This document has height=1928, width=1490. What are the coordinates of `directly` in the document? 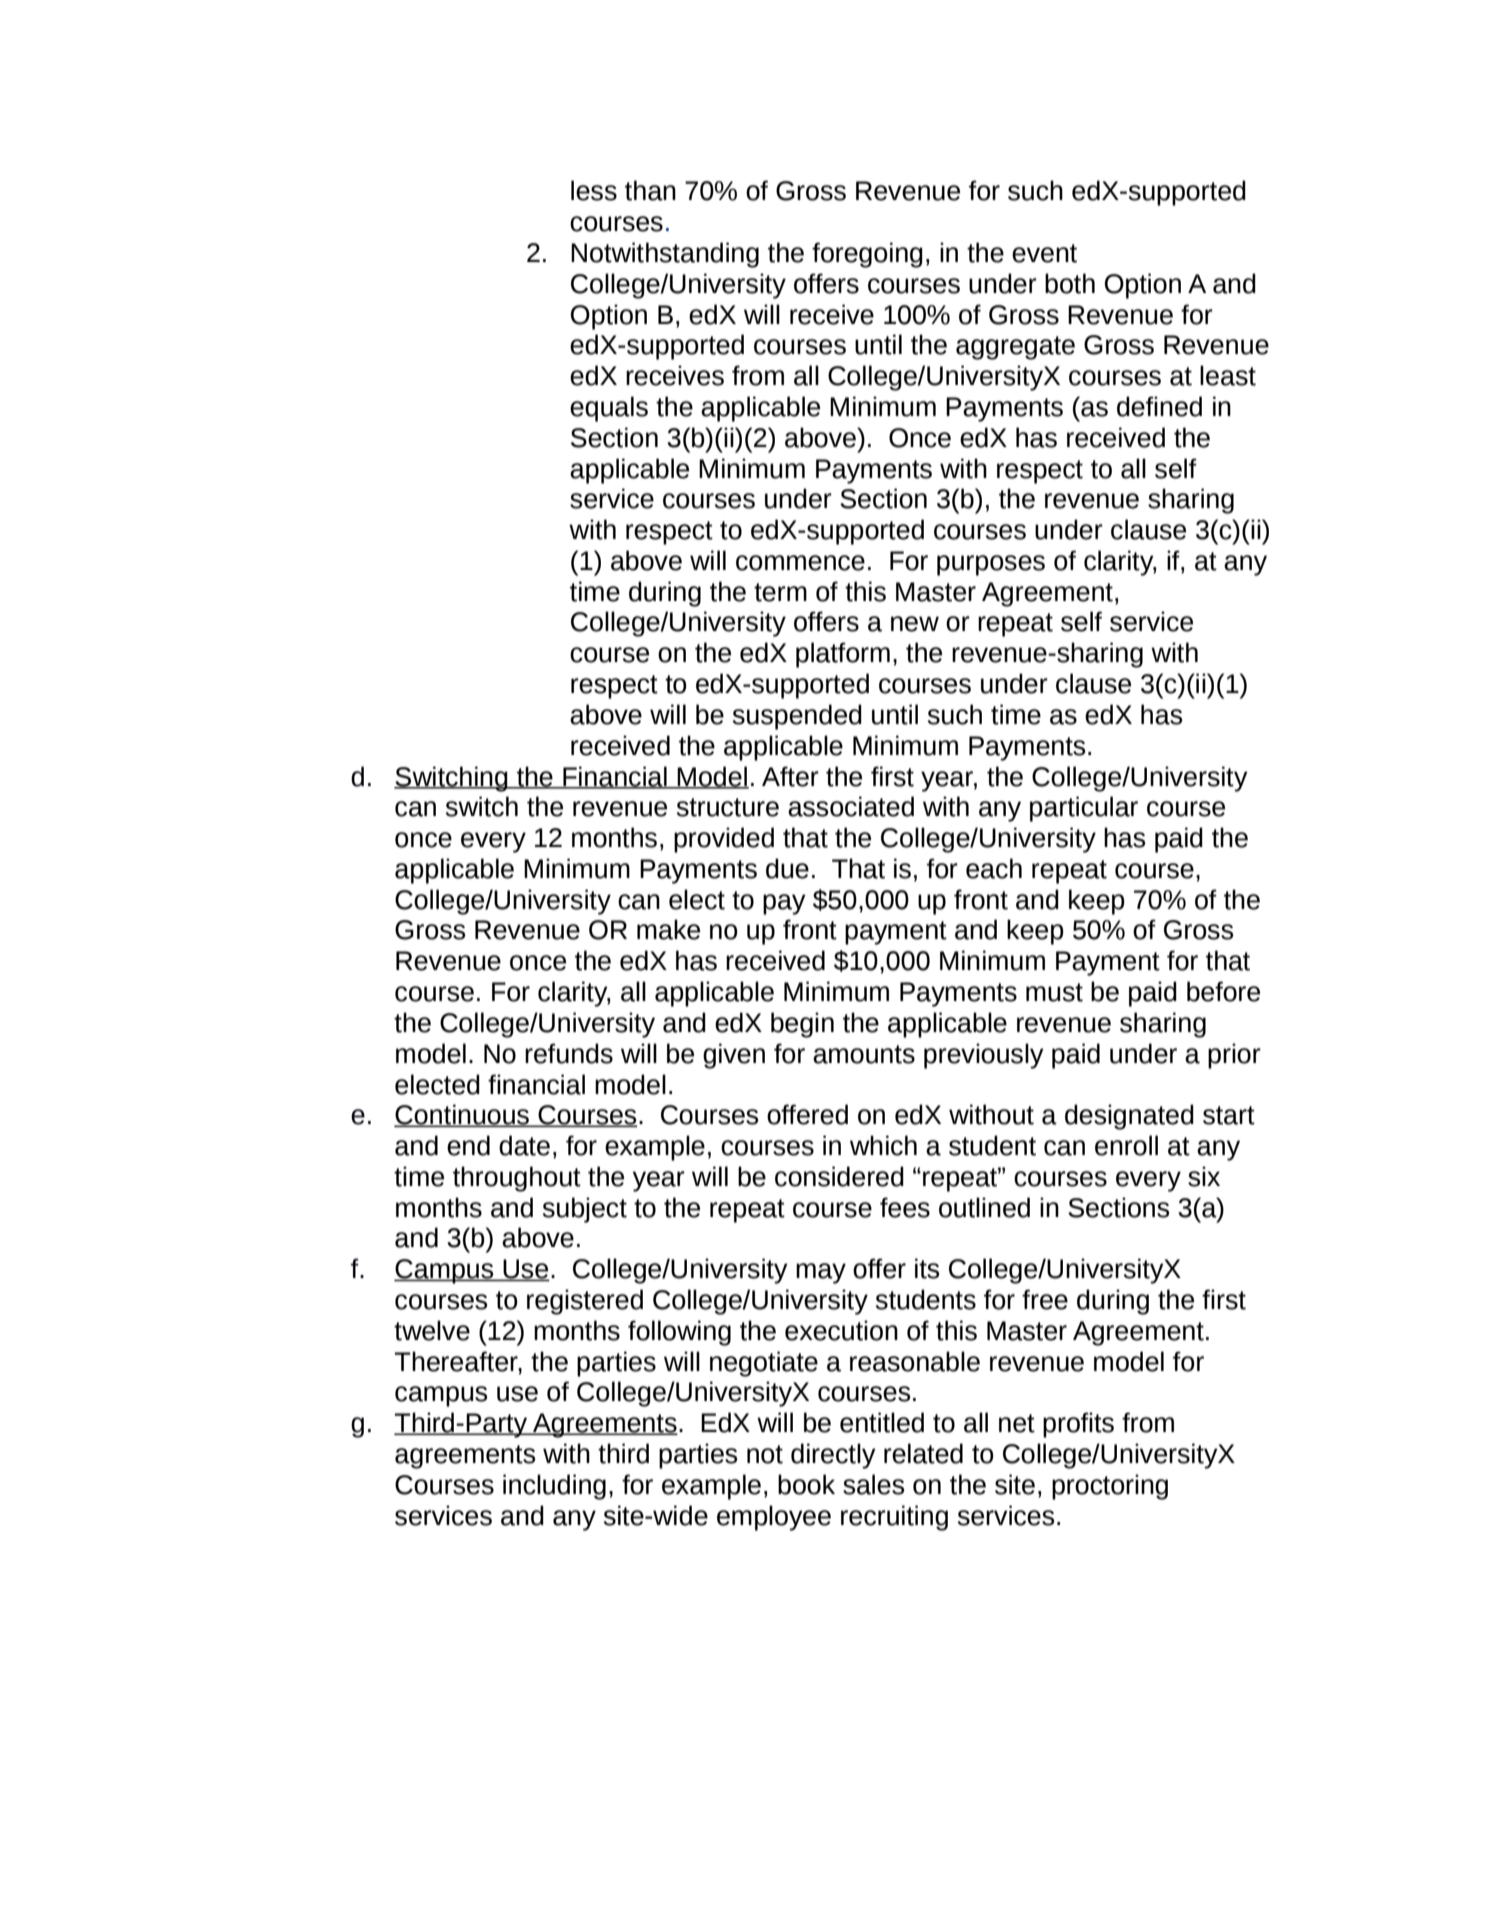 It's located at (833, 1456).
